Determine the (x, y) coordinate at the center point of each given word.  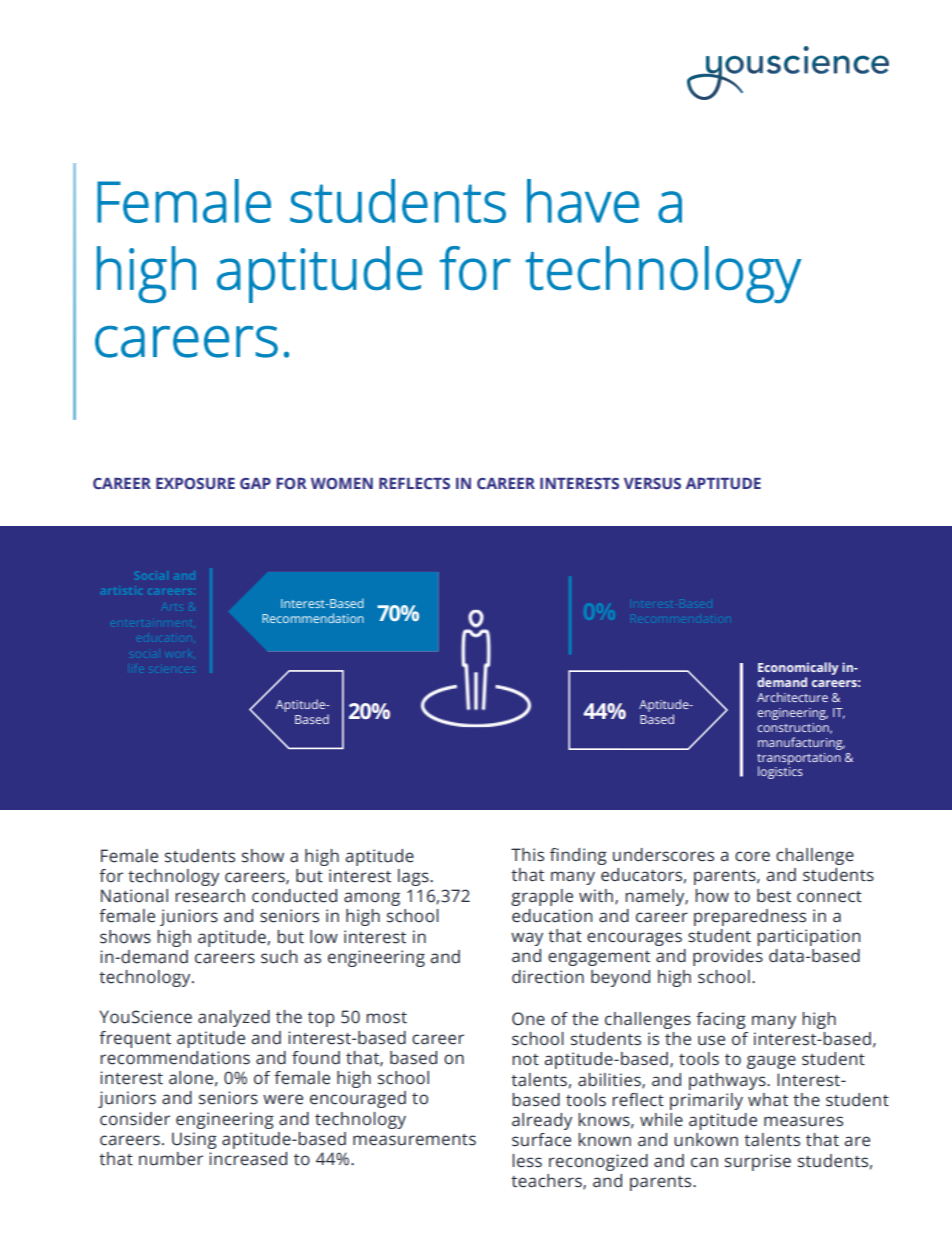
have (583, 201)
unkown (706, 1139)
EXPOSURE (195, 483)
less (527, 1160)
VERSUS (652, 483)
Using (194, 1140)
